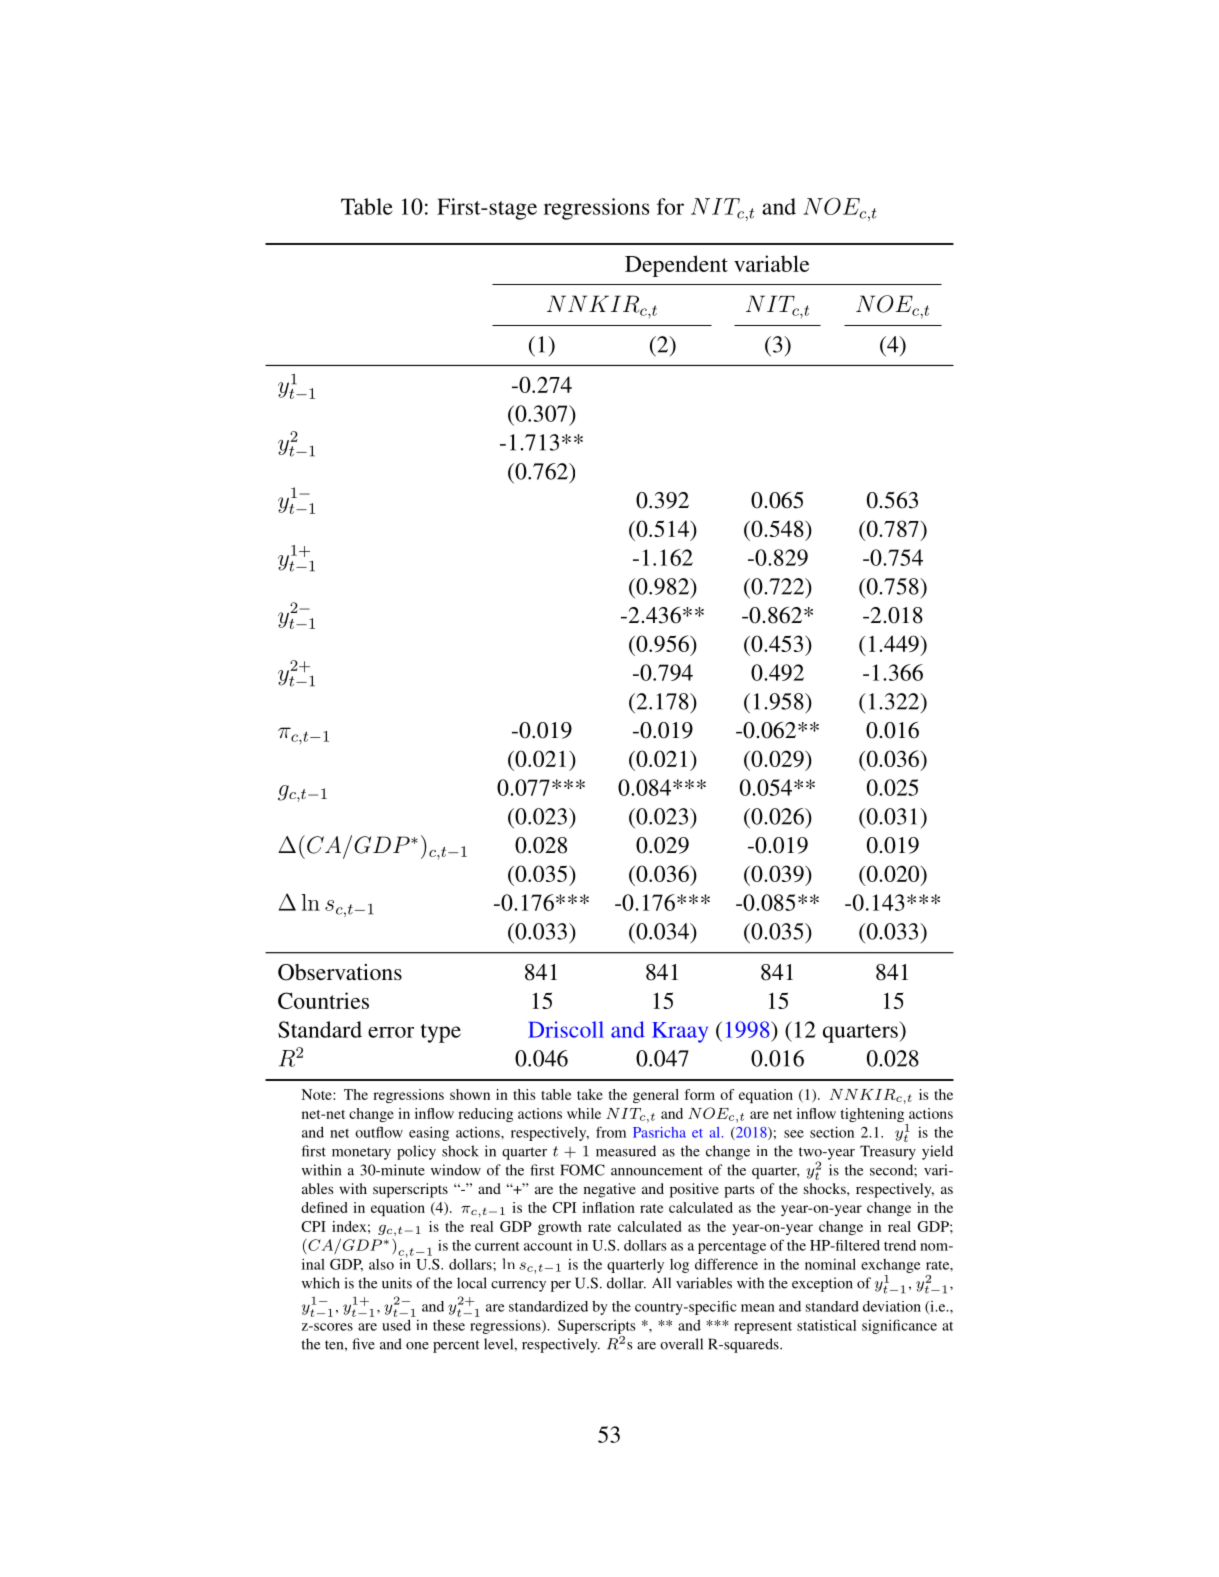  Describe the element at coordinates (340, 972) in the screenshot. I see `Observations` at that location.
